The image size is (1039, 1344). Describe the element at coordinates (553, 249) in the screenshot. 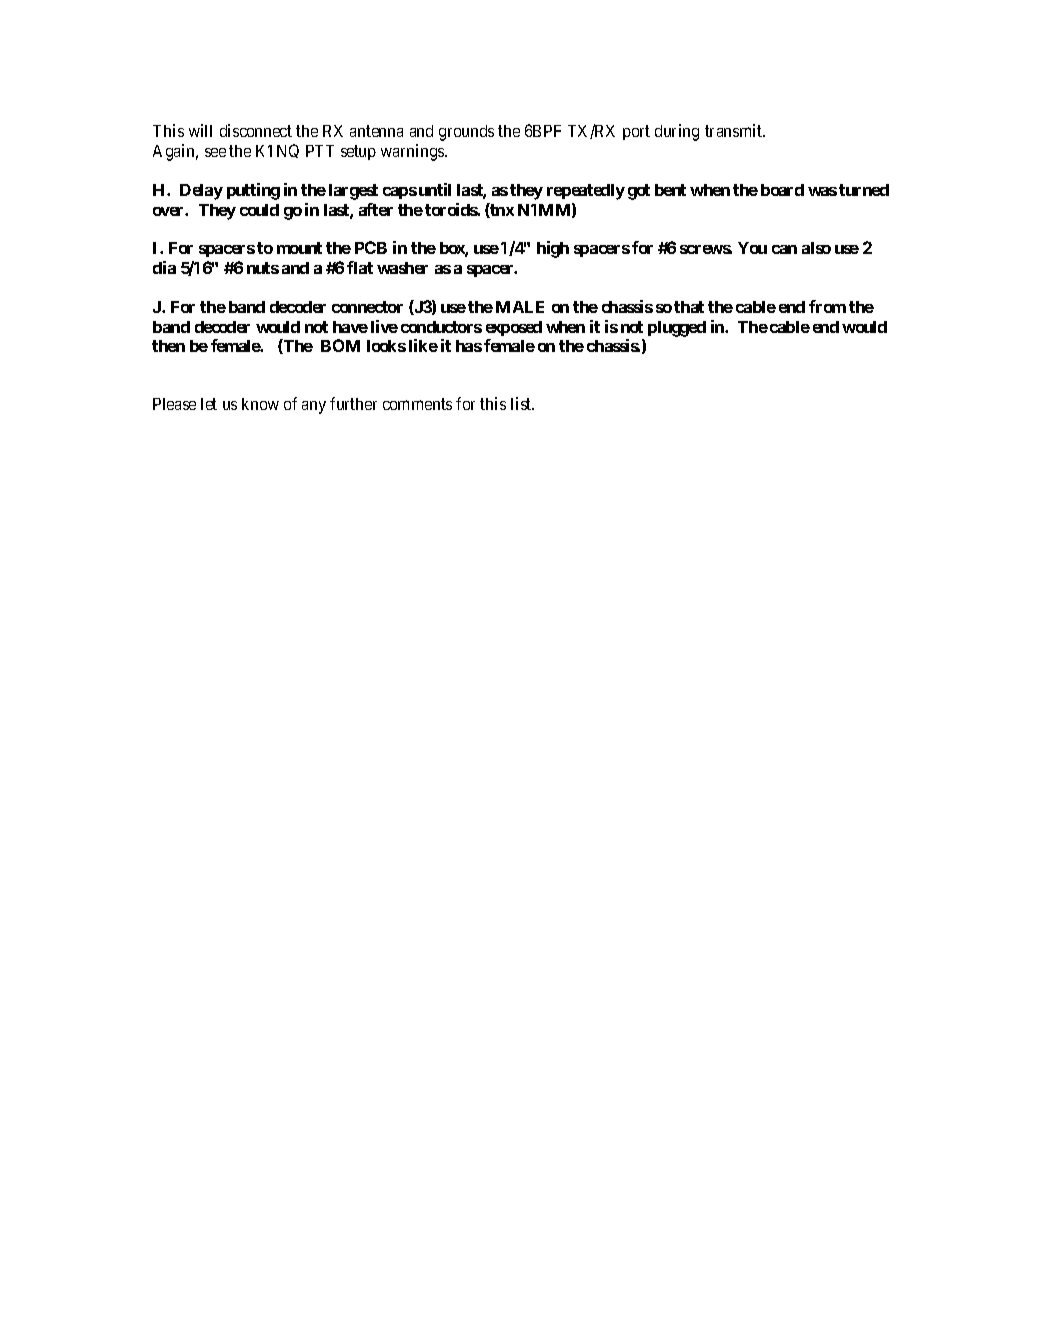

I see `high` at that location.
